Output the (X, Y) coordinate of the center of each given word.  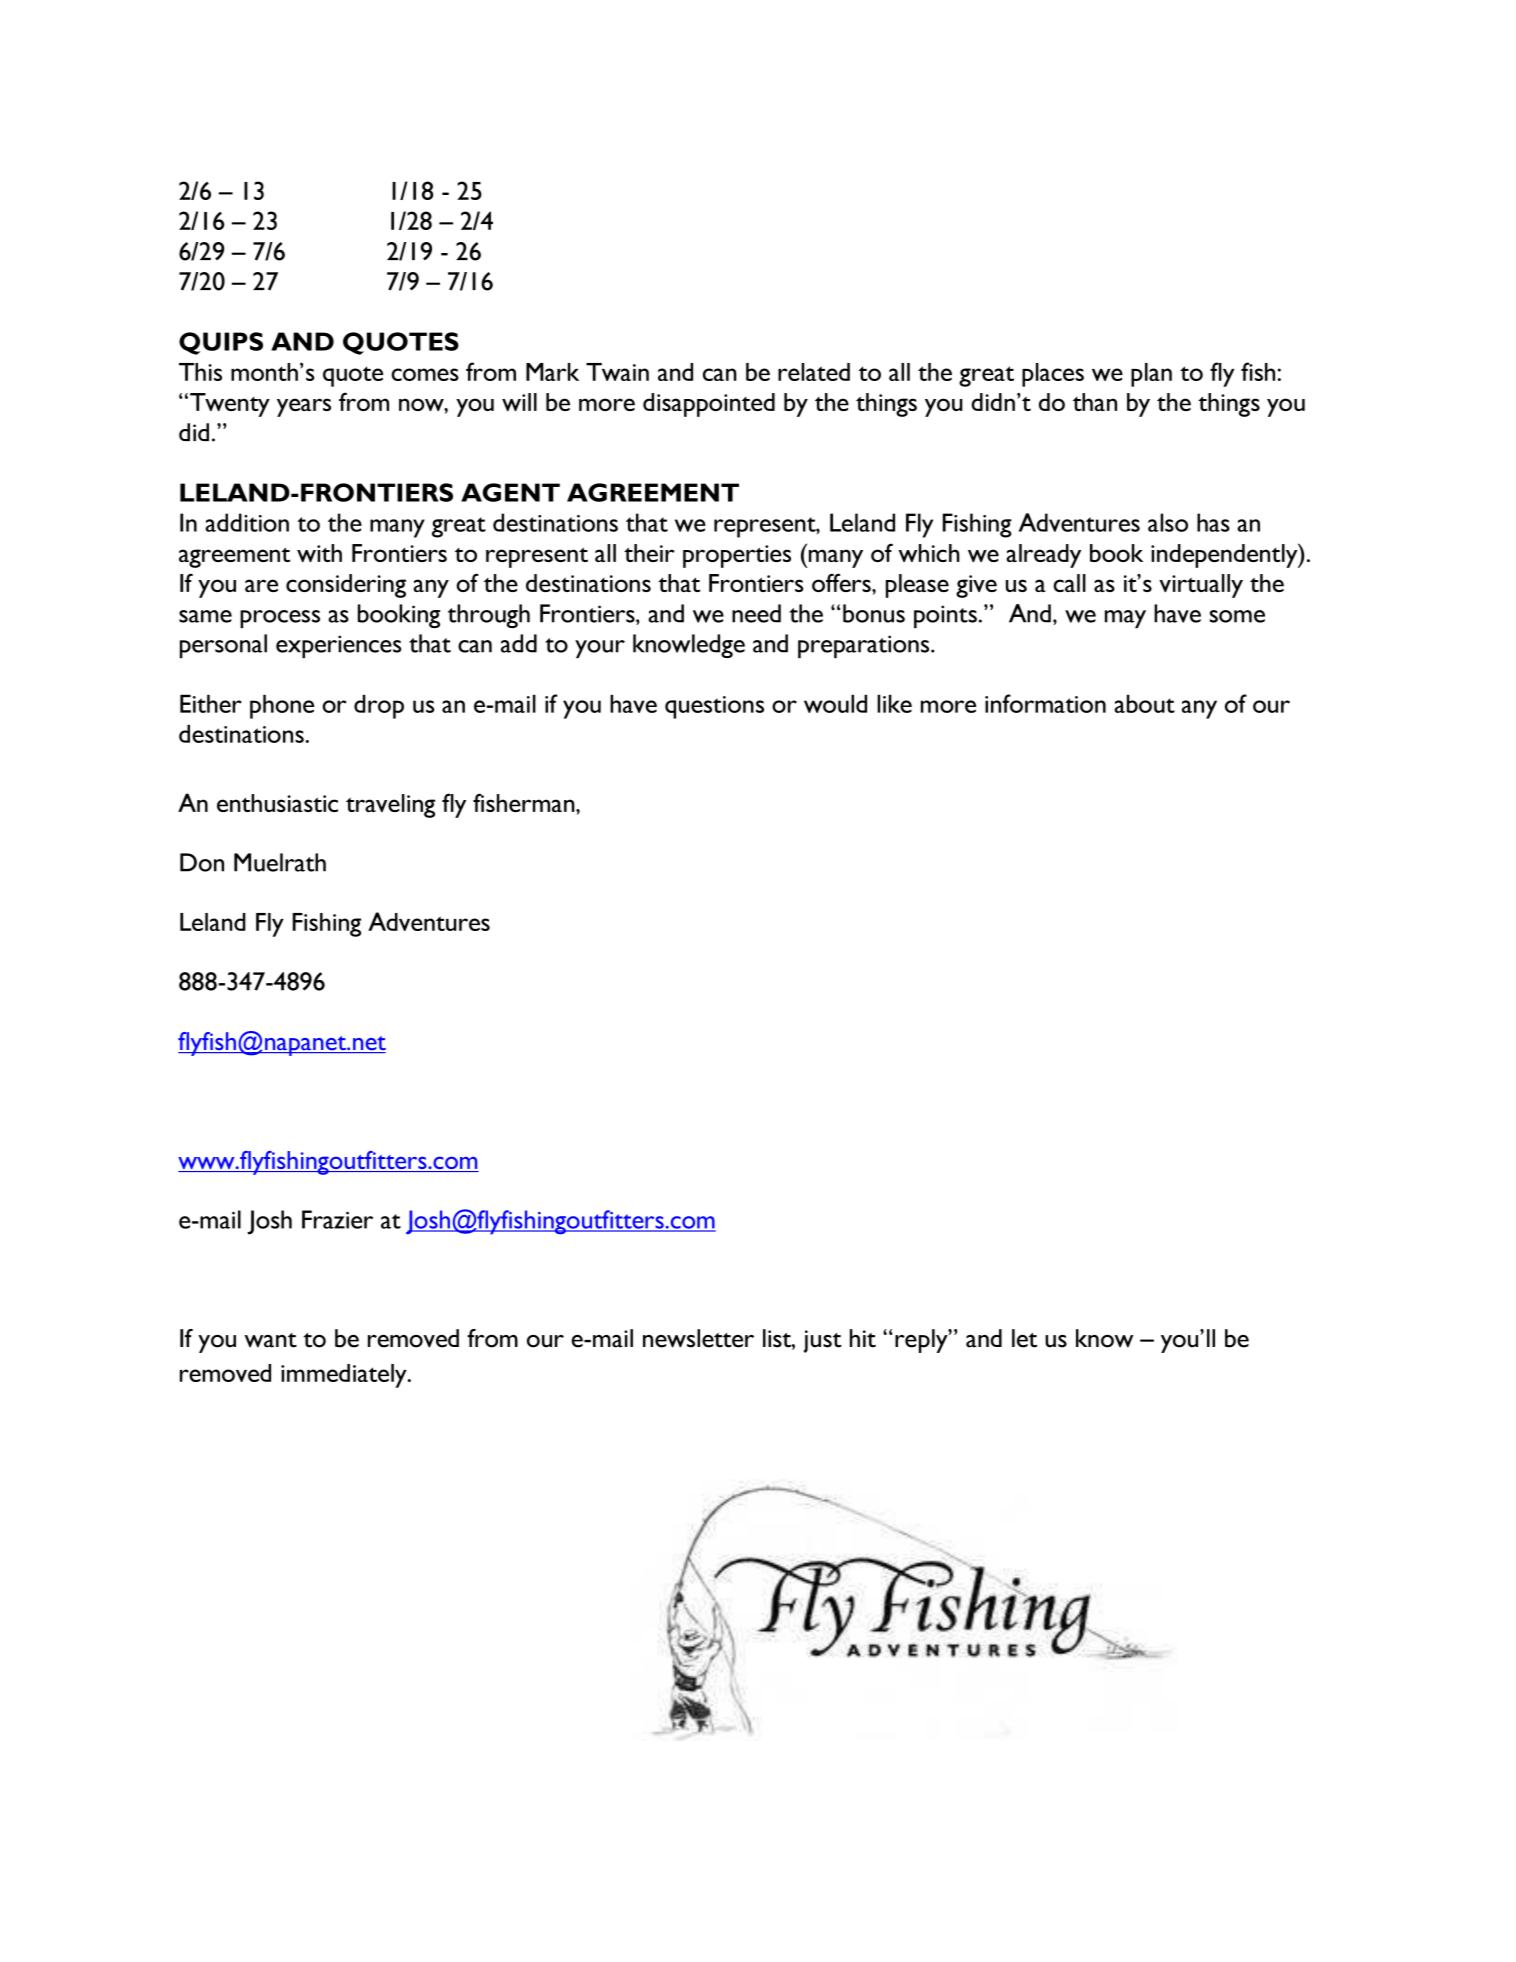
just (823, 1341)
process (280, 619)
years (304, 407)
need (756, 613)
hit (863, 1338)
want (271, 1340)
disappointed (709, 405)
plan (1151, 375)
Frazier (337, 1219)
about (1145, 703)
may (1125, 619)
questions (714, 707)
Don (202, 862)
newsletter (698, 1338)
